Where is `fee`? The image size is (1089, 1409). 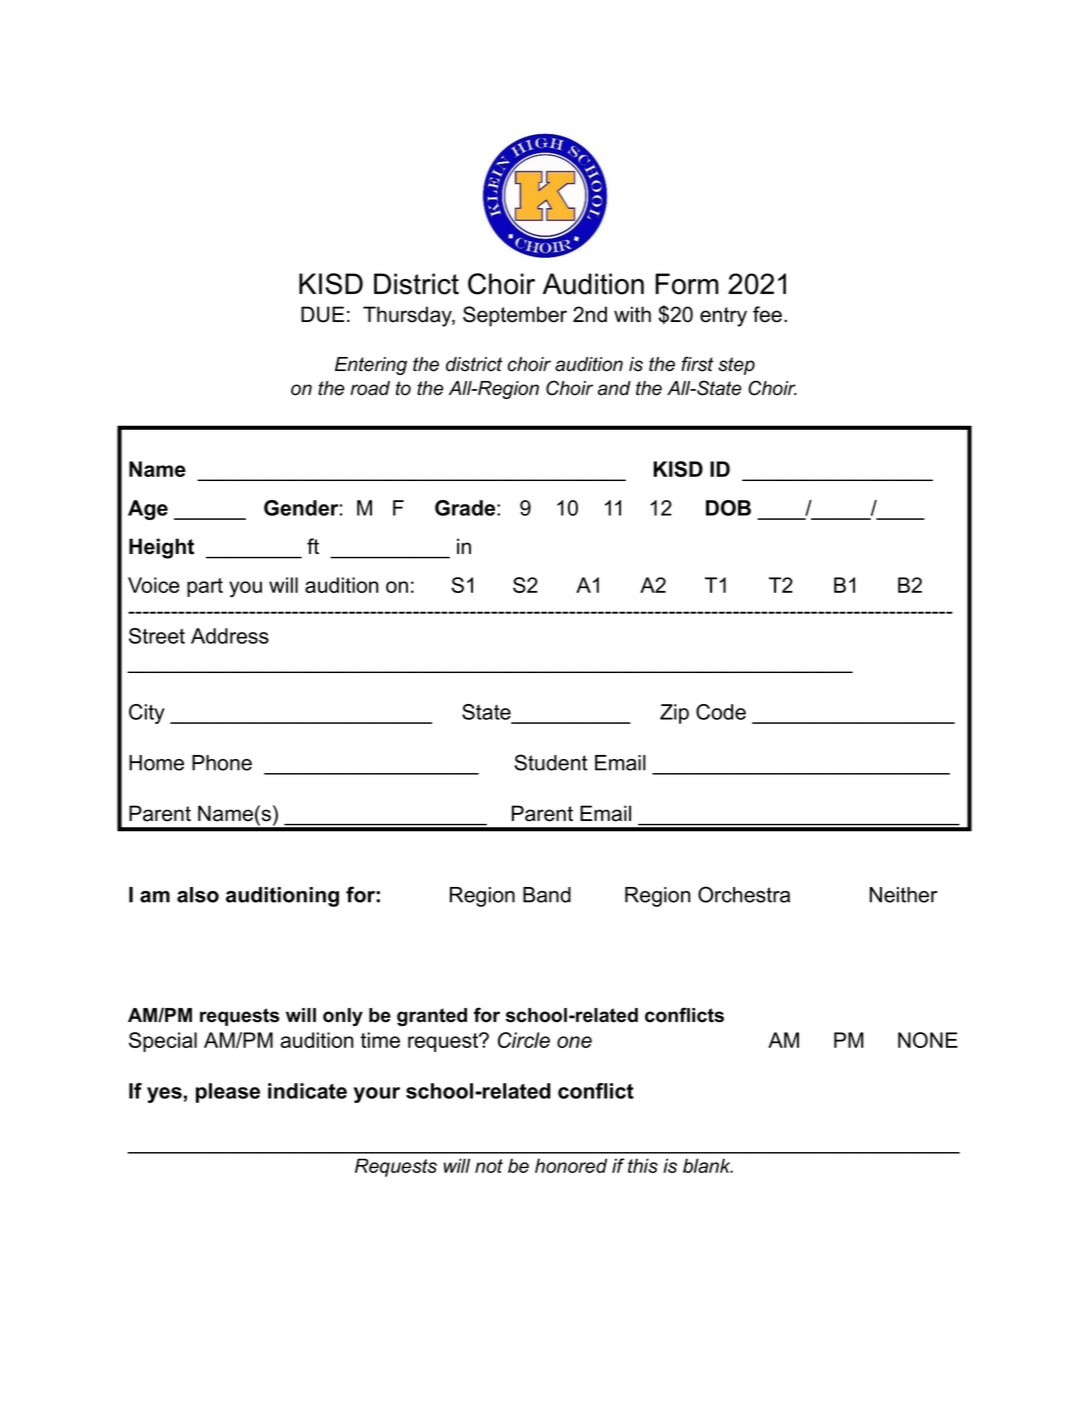
fee is located at coordinates (767, 314).
